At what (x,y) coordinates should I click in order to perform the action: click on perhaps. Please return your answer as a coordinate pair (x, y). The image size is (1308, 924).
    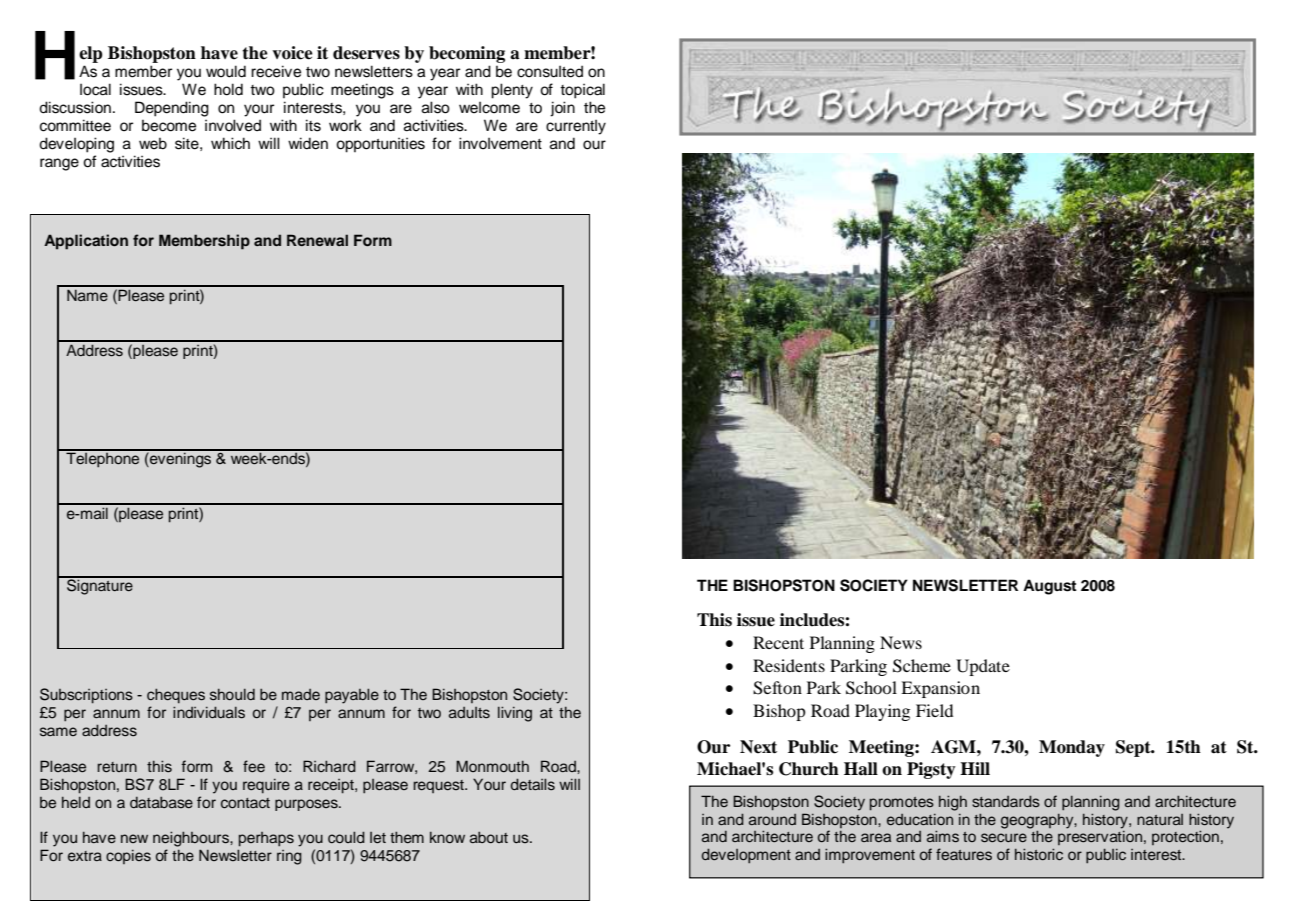
    Looking at the image, I should click on (266, 839).
